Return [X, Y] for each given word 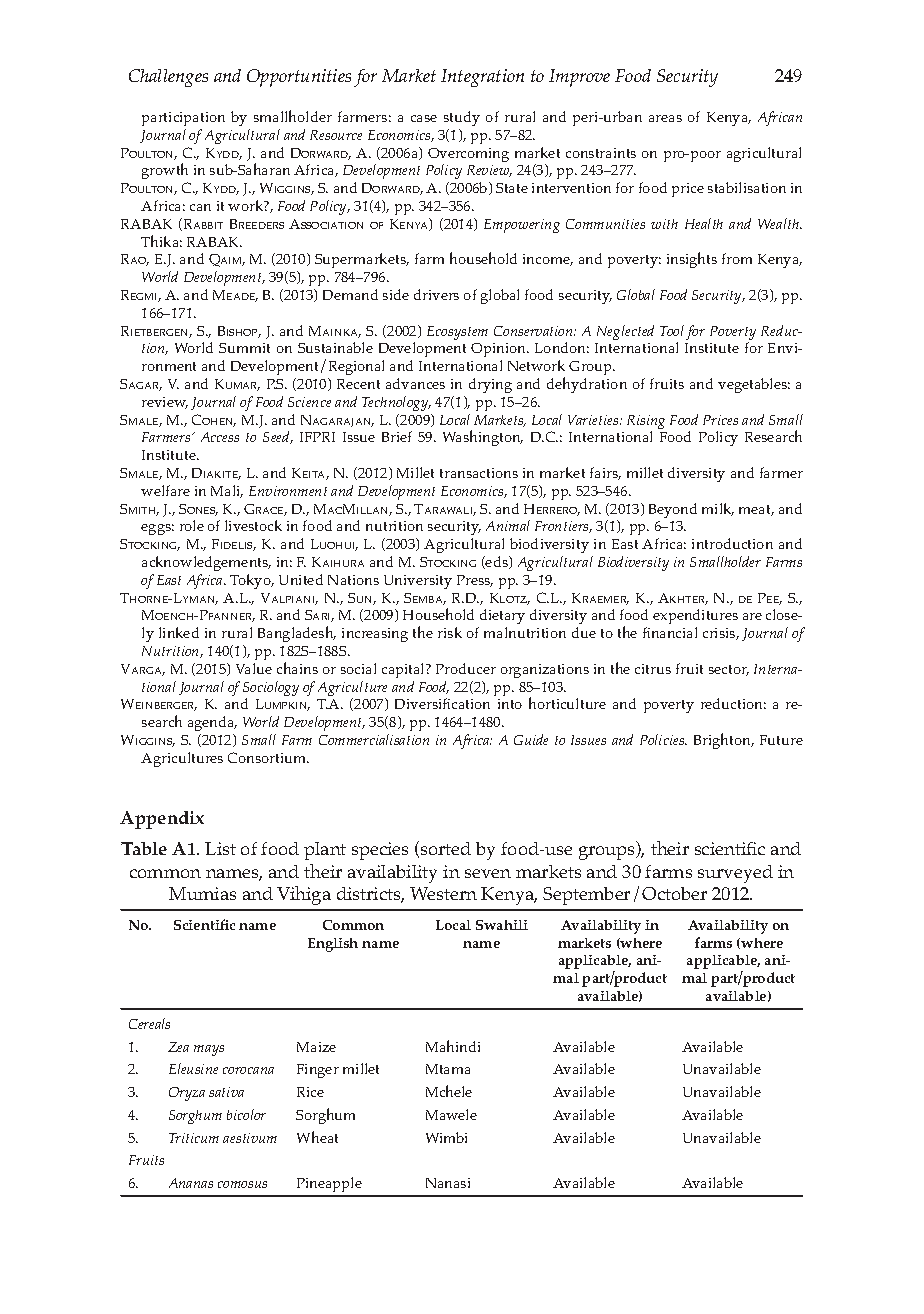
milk [718, 509]
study [462, 118]
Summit [244, 348]
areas [665, 118]
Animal [508, 525]
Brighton [723, 741]
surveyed [735, 874]
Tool [672, 330]
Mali [227, 491]
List [220, 848]
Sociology [271, 690]
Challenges [168, 78]
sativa [226, 1092]
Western [443, 893]
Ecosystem [457, 333]
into [510, 704]
